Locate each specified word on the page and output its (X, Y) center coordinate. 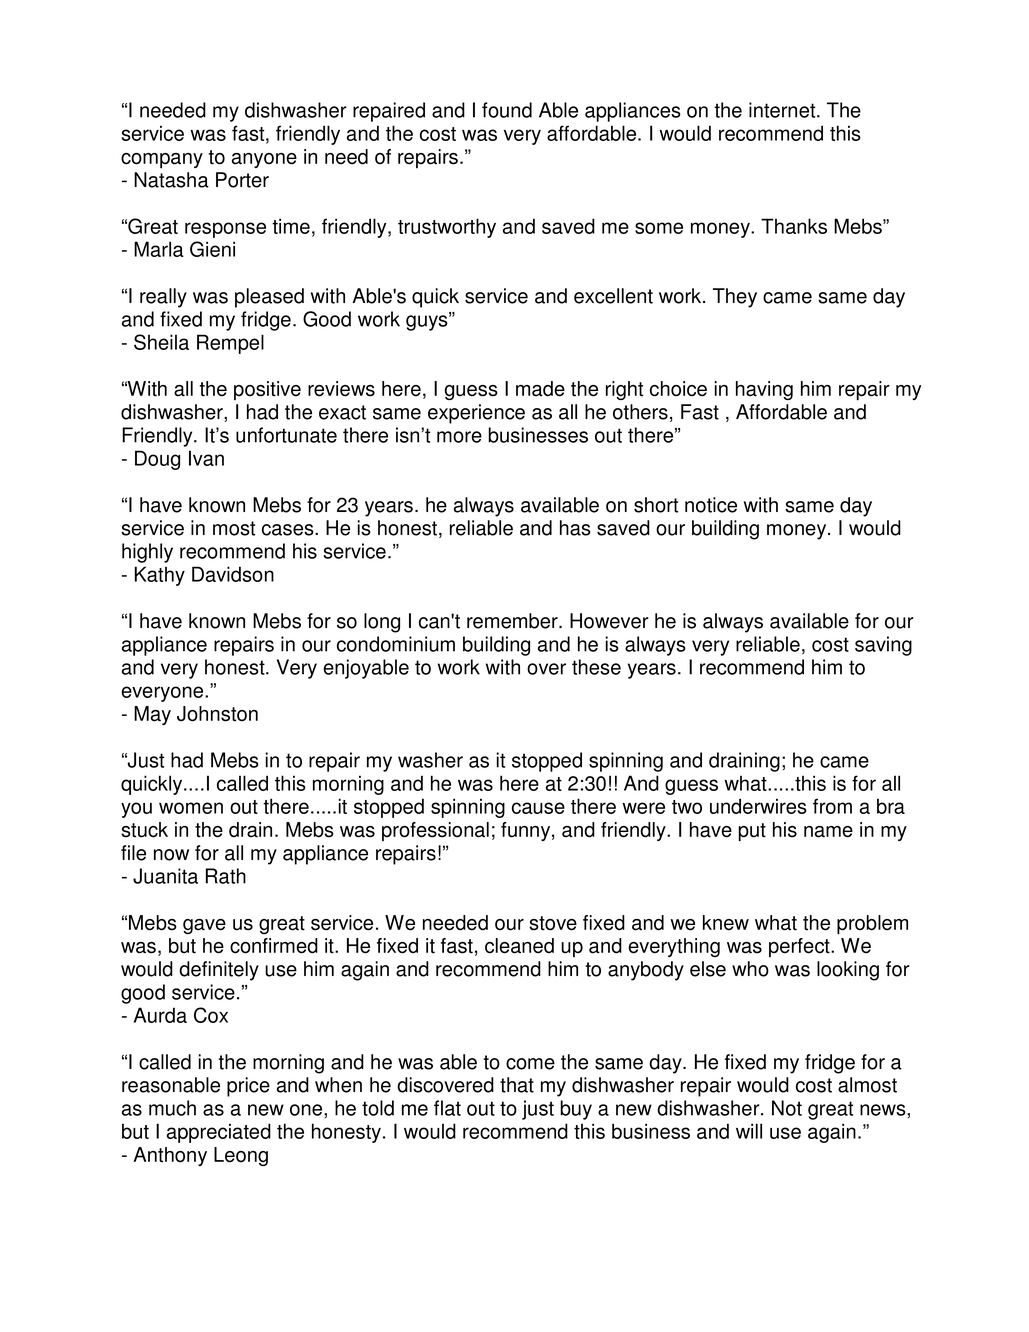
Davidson (233, 574)
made (540, 389)
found (507, 110)
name (828, 832)
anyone (264, 160)
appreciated (219, 1133)
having (764, 390)
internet (783, 110)
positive (267, 390)
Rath (226, 876)
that (517, 1085)
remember (513, 621)
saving (883, 646)
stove (553, 923)
